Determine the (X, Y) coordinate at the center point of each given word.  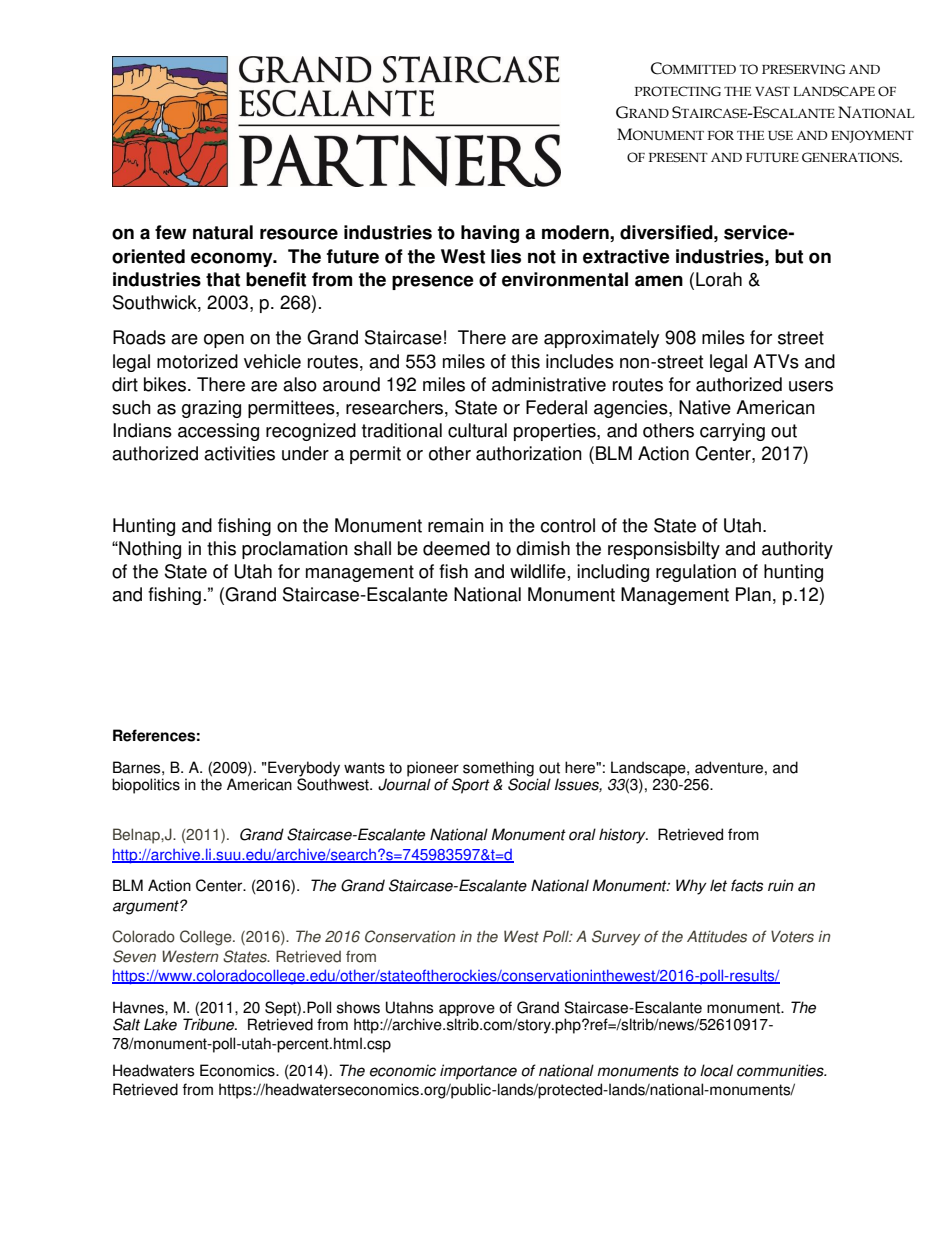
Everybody (304, 769)
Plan (753, 594)
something (498, 769)
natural (223, 232)
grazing (211, 409)
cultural (477, 430)
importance (478, 1072)
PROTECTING (678, 91)
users (811, 386)
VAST (772, 91)
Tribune (210, 1024)
